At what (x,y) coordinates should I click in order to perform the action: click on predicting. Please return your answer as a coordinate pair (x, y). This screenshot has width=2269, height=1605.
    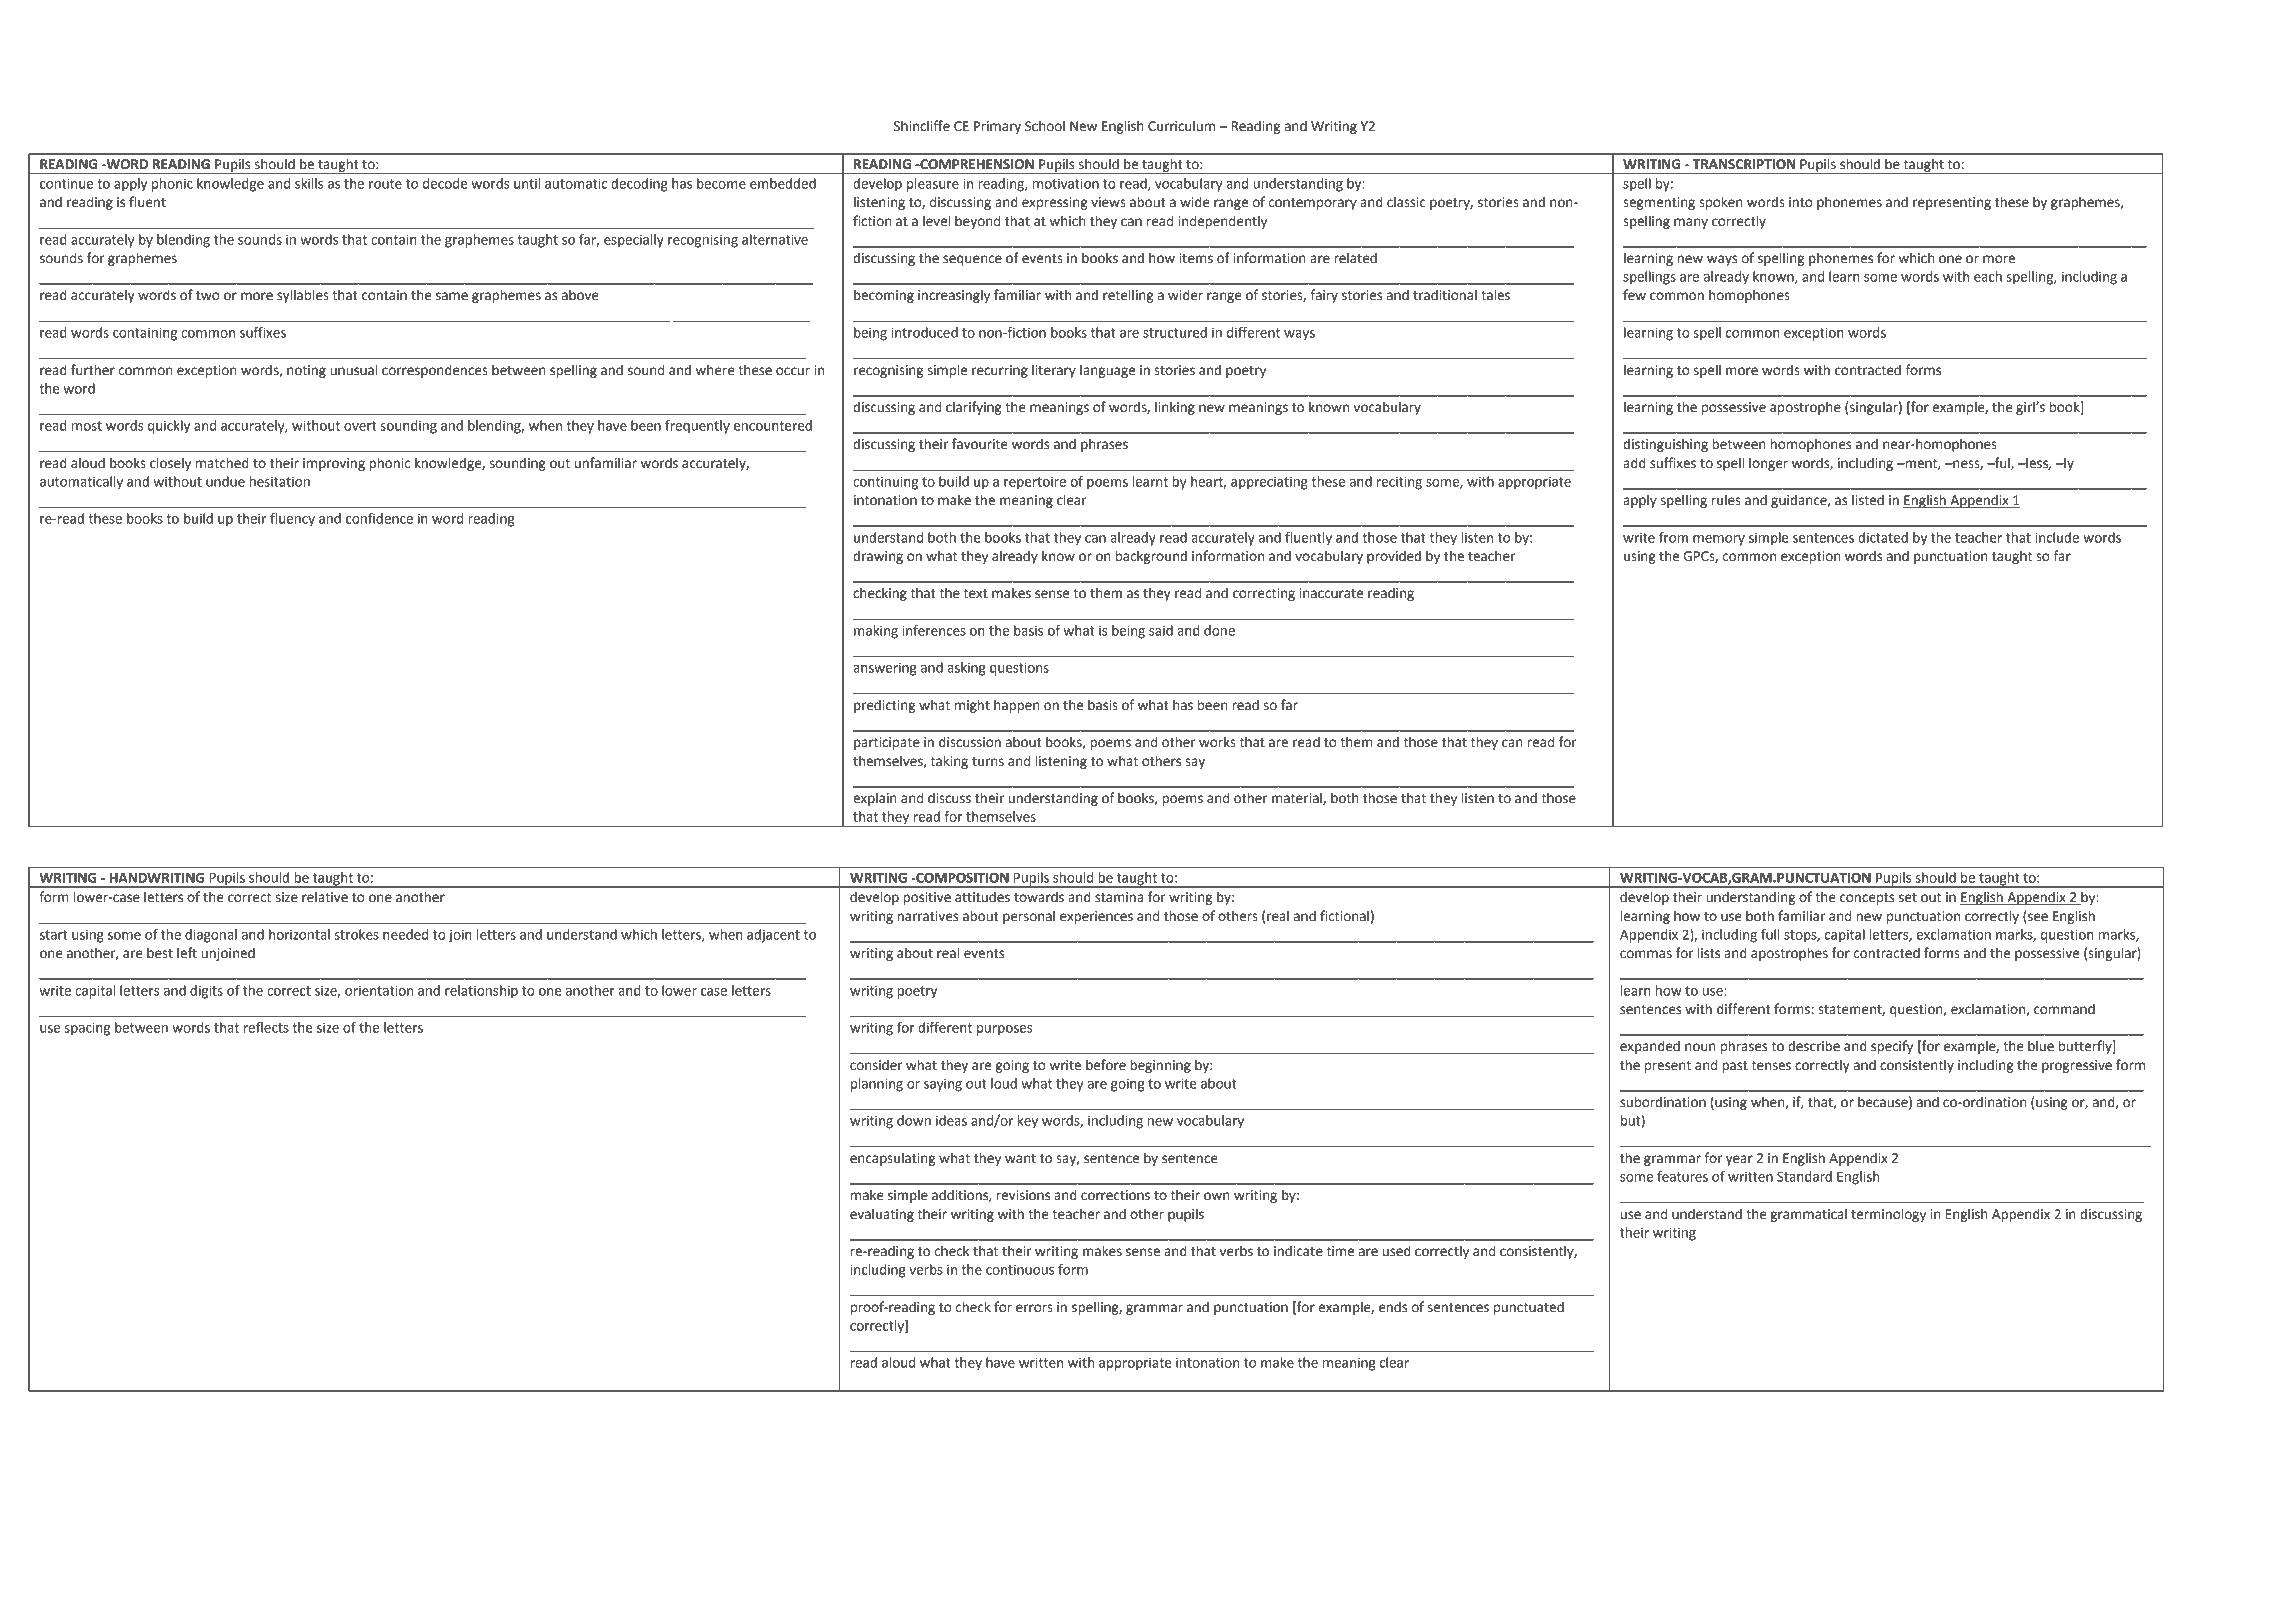
    Looking at the image, I should click on (884, 706).
